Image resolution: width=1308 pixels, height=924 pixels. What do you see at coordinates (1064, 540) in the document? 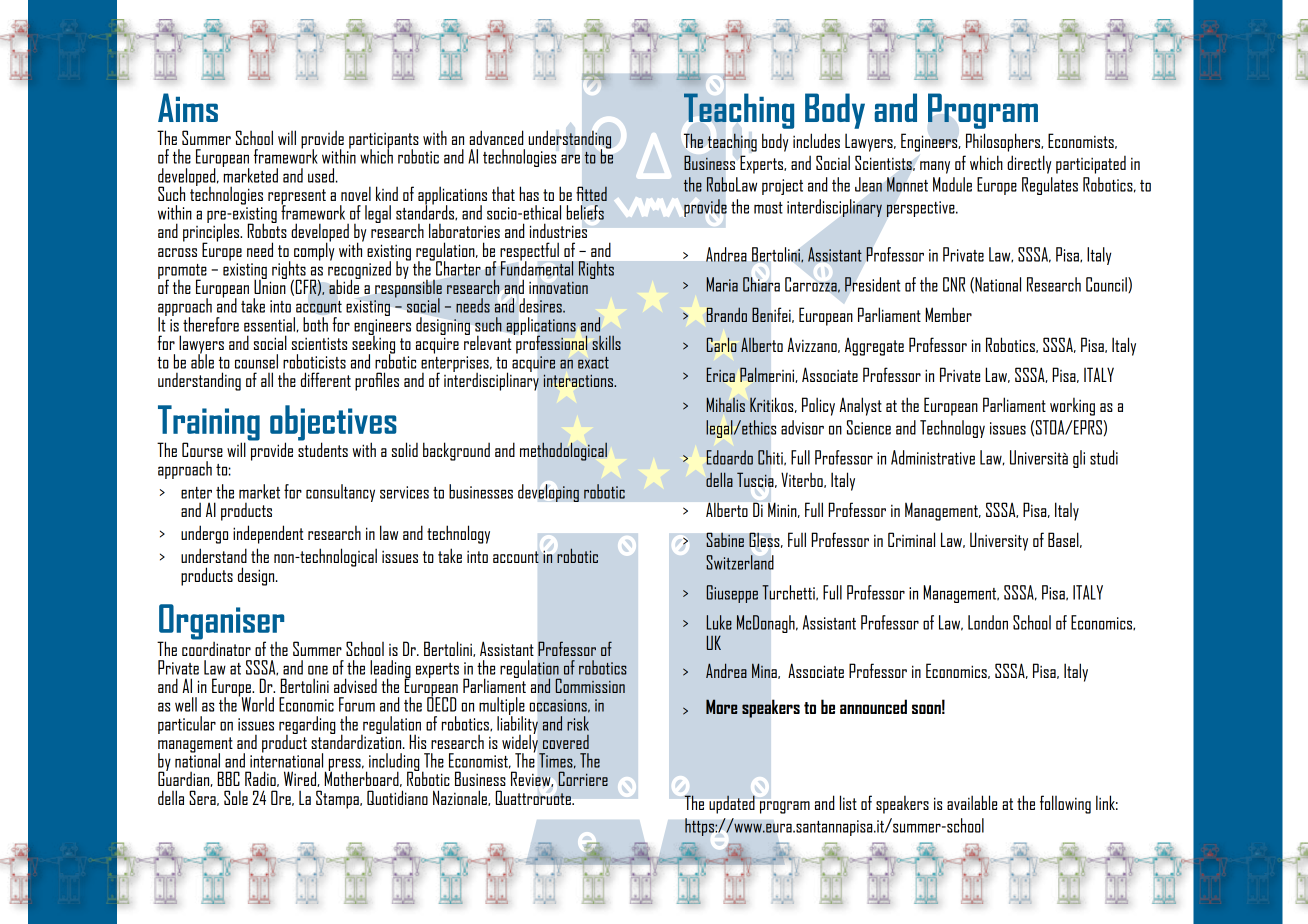
I see `Basel` at bounding box center [1064, 540].
